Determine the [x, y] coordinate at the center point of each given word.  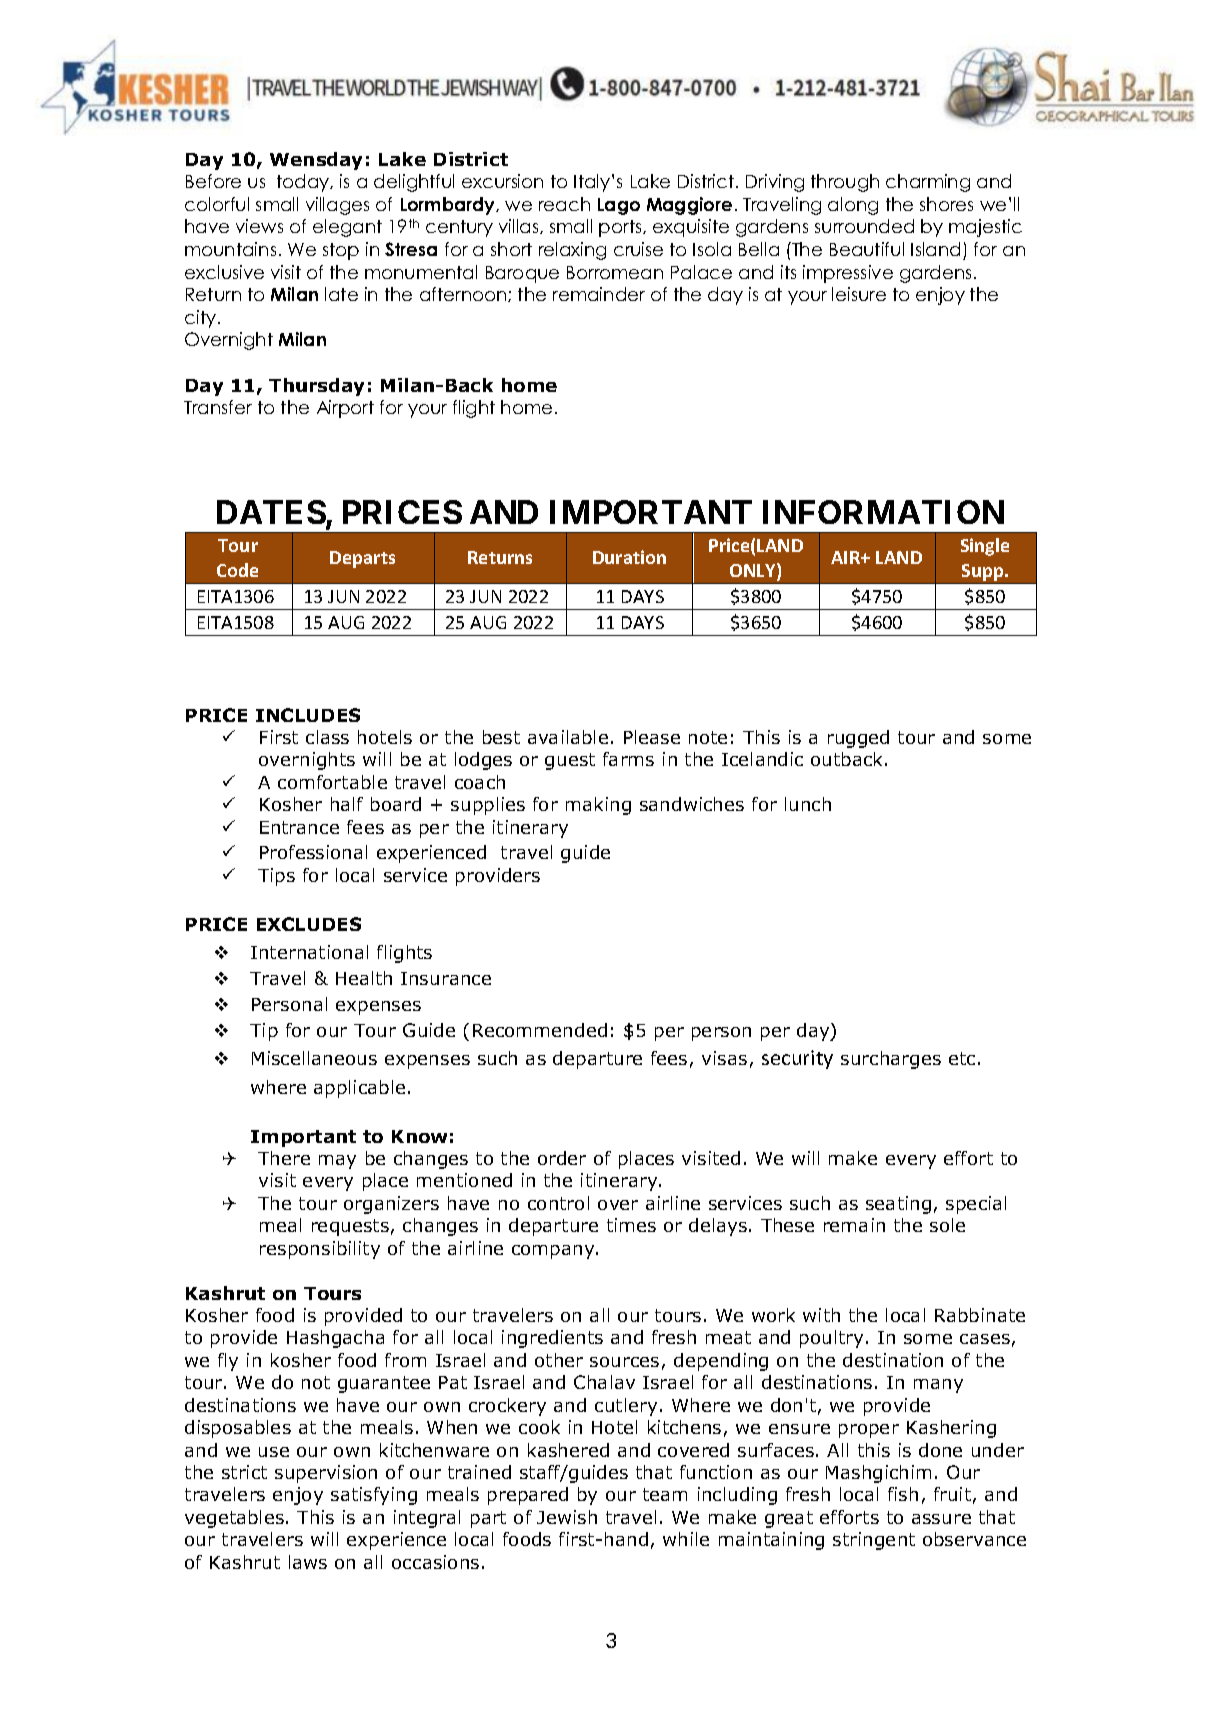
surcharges [891, 1060]
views [259, 226]
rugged [858, 739]
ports [621, 228]
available [568, 737]
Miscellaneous [314, 1058]
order [562, 1158]
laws [308, 1562]
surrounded [864, 226]
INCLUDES [308, 715]
